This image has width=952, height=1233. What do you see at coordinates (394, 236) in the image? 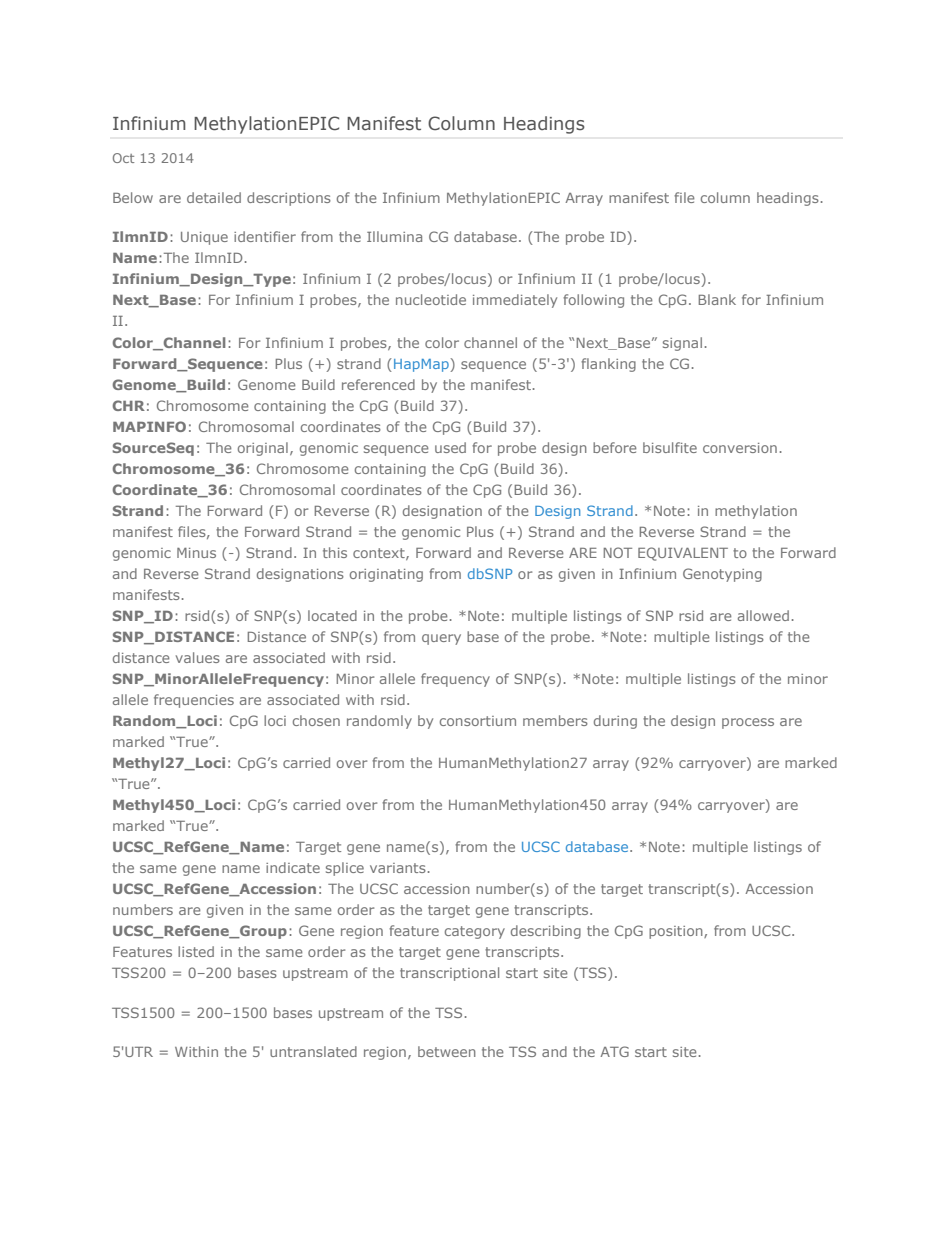
I see `Illumina` at bounding box center [394, 236].
